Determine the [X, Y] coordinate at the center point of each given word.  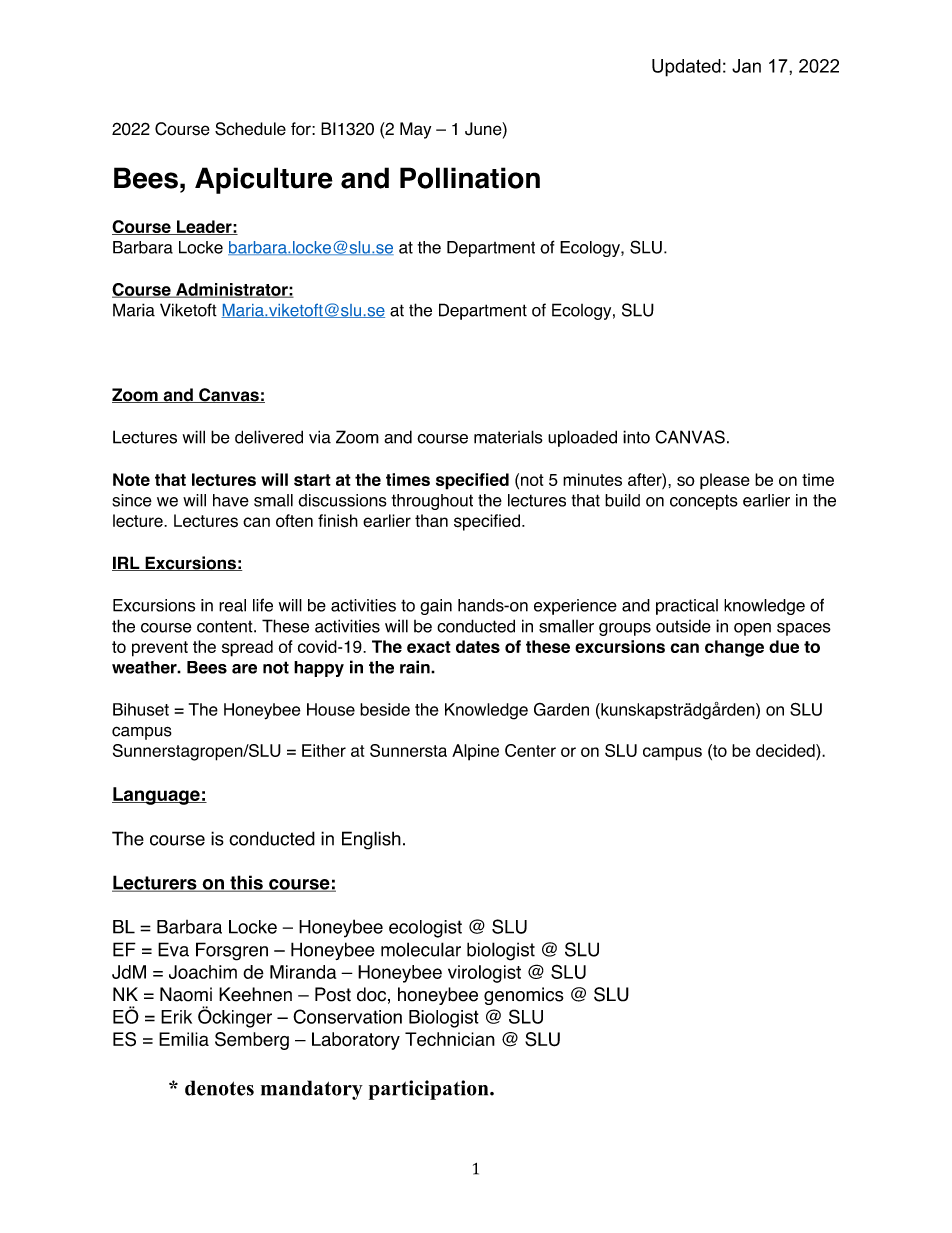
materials [508, 437]
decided [786, 750]
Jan [746, 66]
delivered [269, 437]
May [415, 130]
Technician [450, 1039]
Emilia [184, 1039]
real [232, 605]
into [636, 437]
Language [157, 796]
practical [687, 607]
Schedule [250, 129]
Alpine [475, 752]
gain [436, 607]
